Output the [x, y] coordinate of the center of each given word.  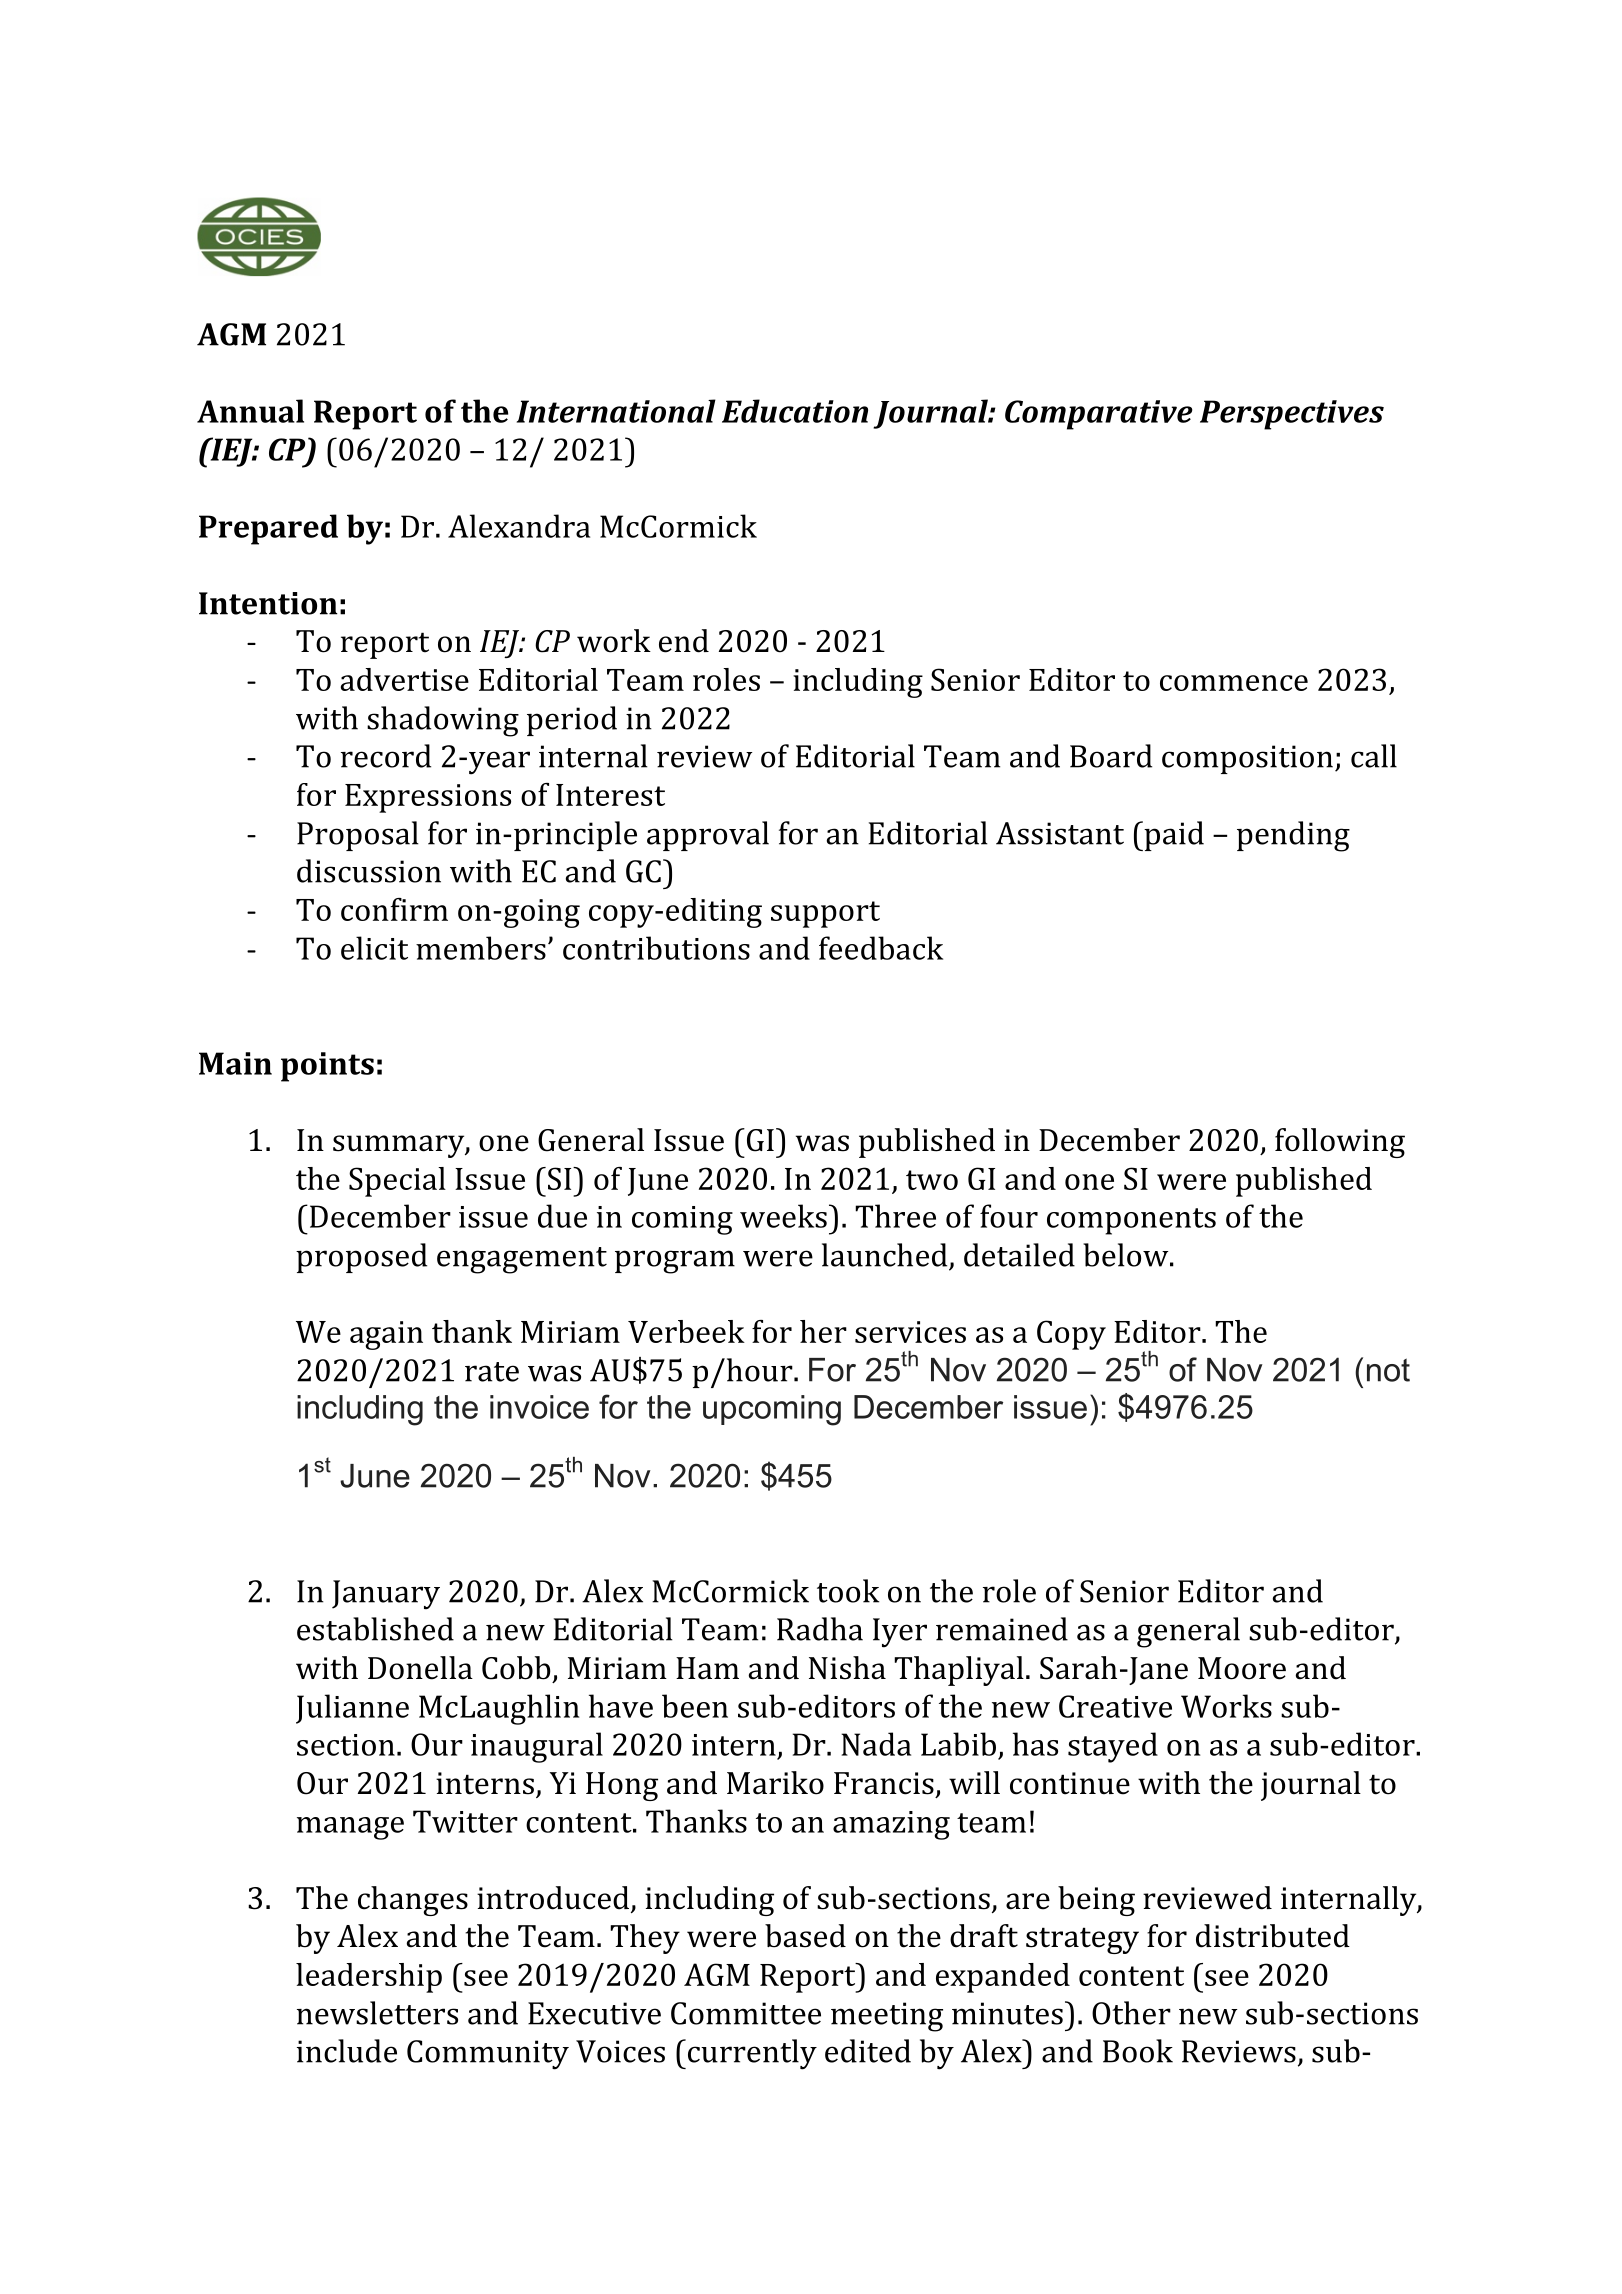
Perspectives [1292, 415]
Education [795, 411]
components [1131, 1221]
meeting [887, 2017]
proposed [361, 1258]
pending [1293, 836]
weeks [783, 1216]
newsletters [377, 2013]
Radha [820, 1629]
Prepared [268, 529]
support [825, 914]
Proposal [358, 836]
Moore [1242, 1668]
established [375, 1629]
